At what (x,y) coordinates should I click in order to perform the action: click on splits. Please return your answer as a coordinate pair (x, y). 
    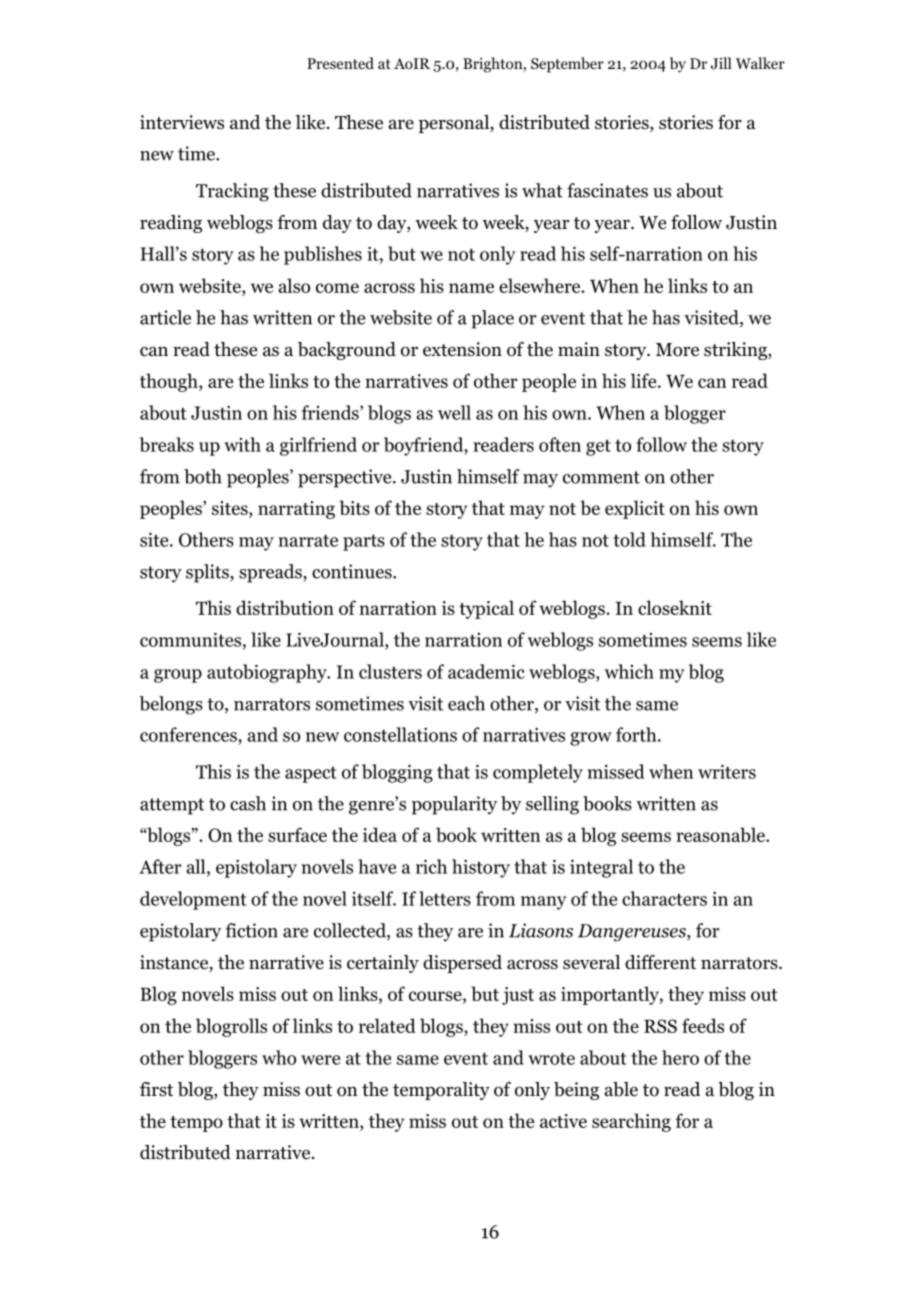
    Looking at the image, I should click on (208, 573).
